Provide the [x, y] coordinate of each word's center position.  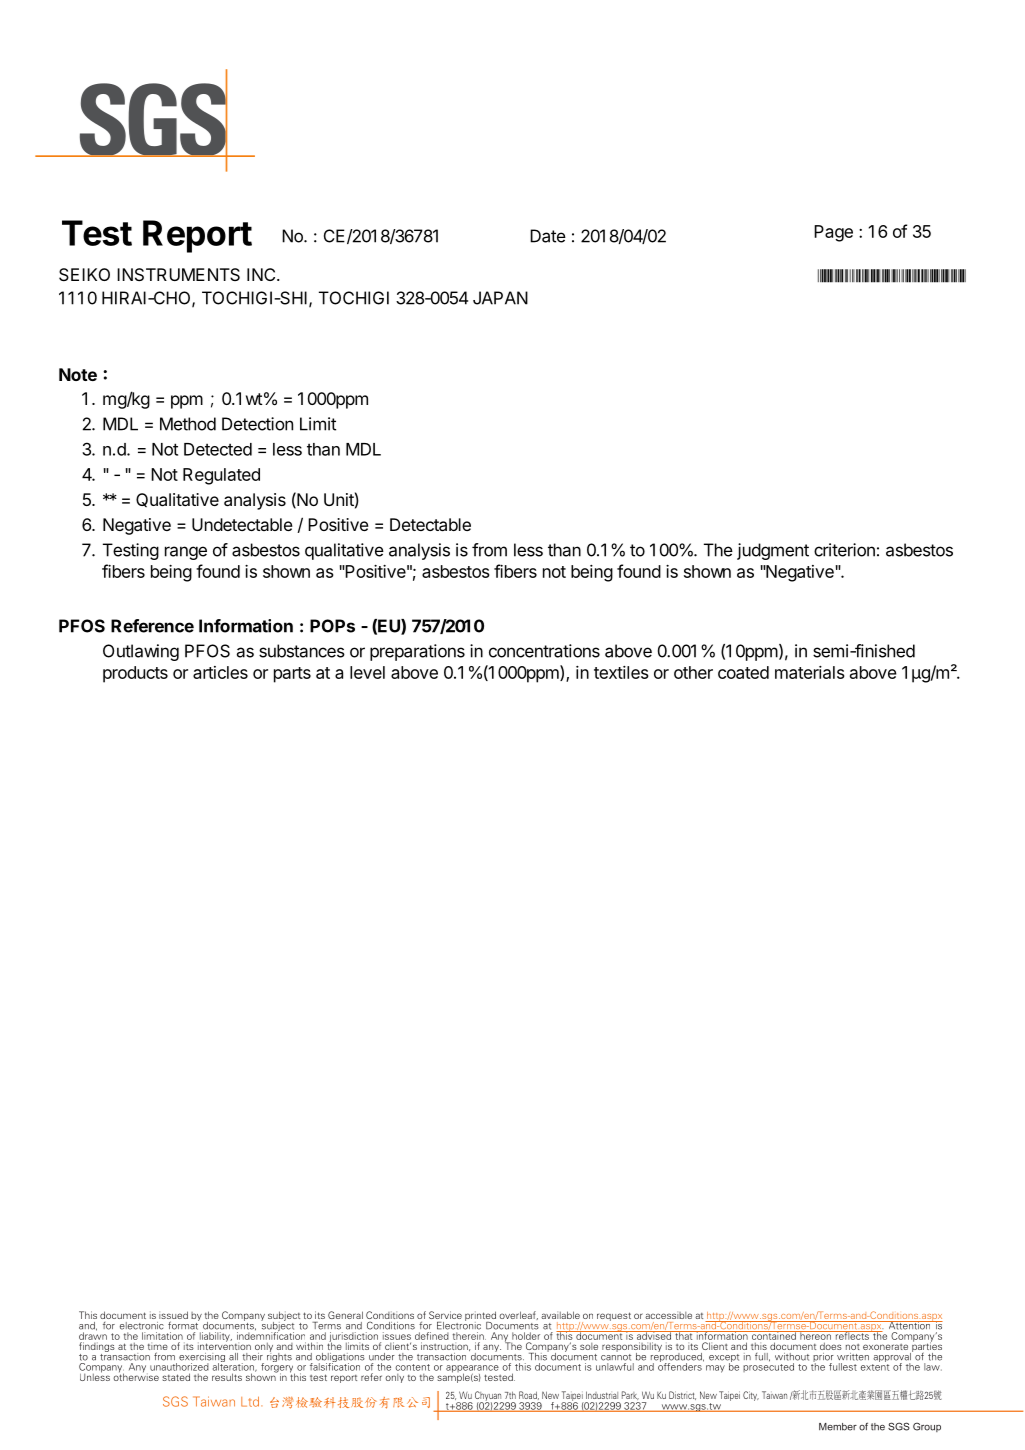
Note [78, 374]
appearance [472, 1370]
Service [445, 1315]
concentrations [544, 651]
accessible [668, 1315]
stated [176, 1377]
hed [900, 651]
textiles [621, 672]
